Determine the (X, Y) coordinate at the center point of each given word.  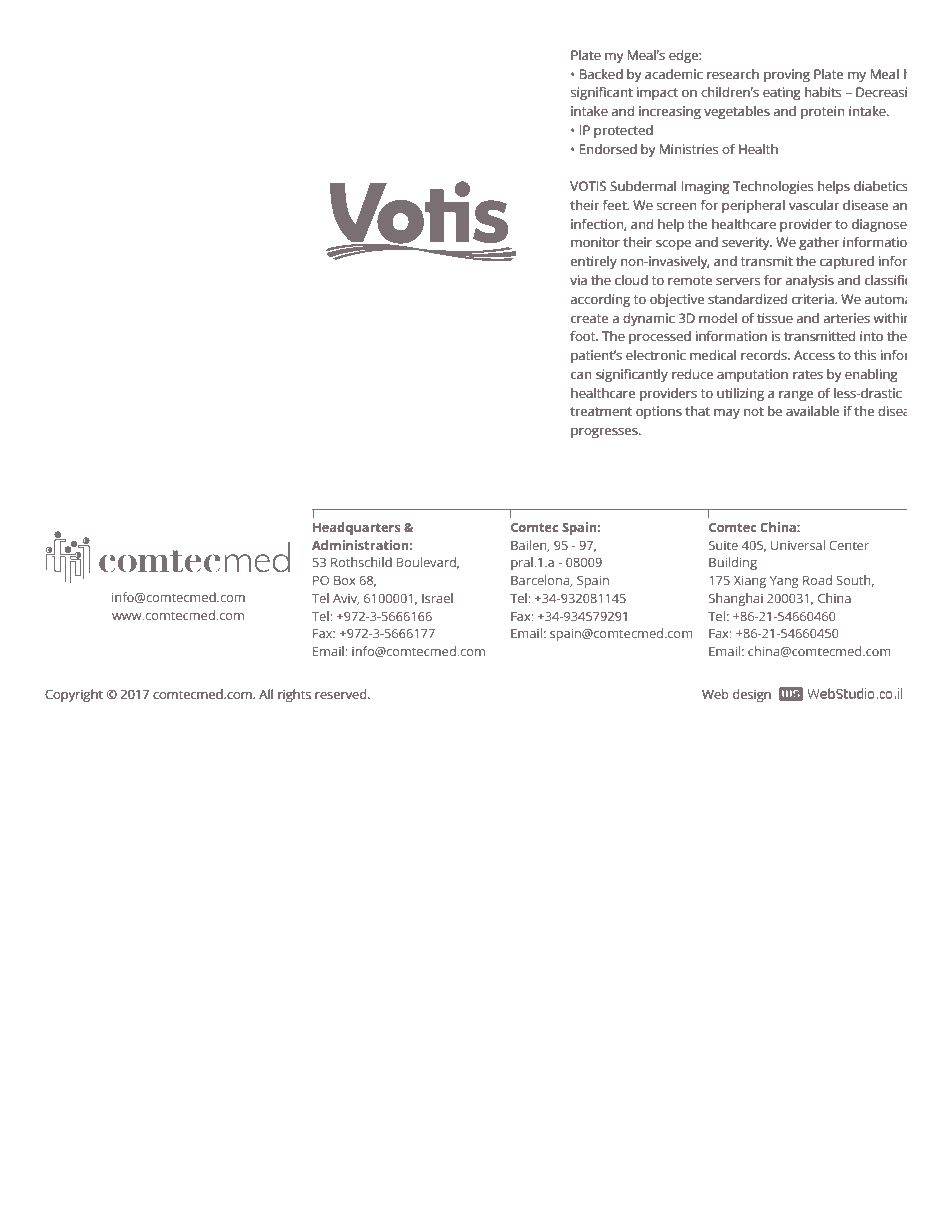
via (578, 280)
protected (623, 131)
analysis (810, 281)
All (266, 694)
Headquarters (356, 528)
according (600, 300)
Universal (798, 545)
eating (782, 93)
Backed (601, 74)
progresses (605, 433)
